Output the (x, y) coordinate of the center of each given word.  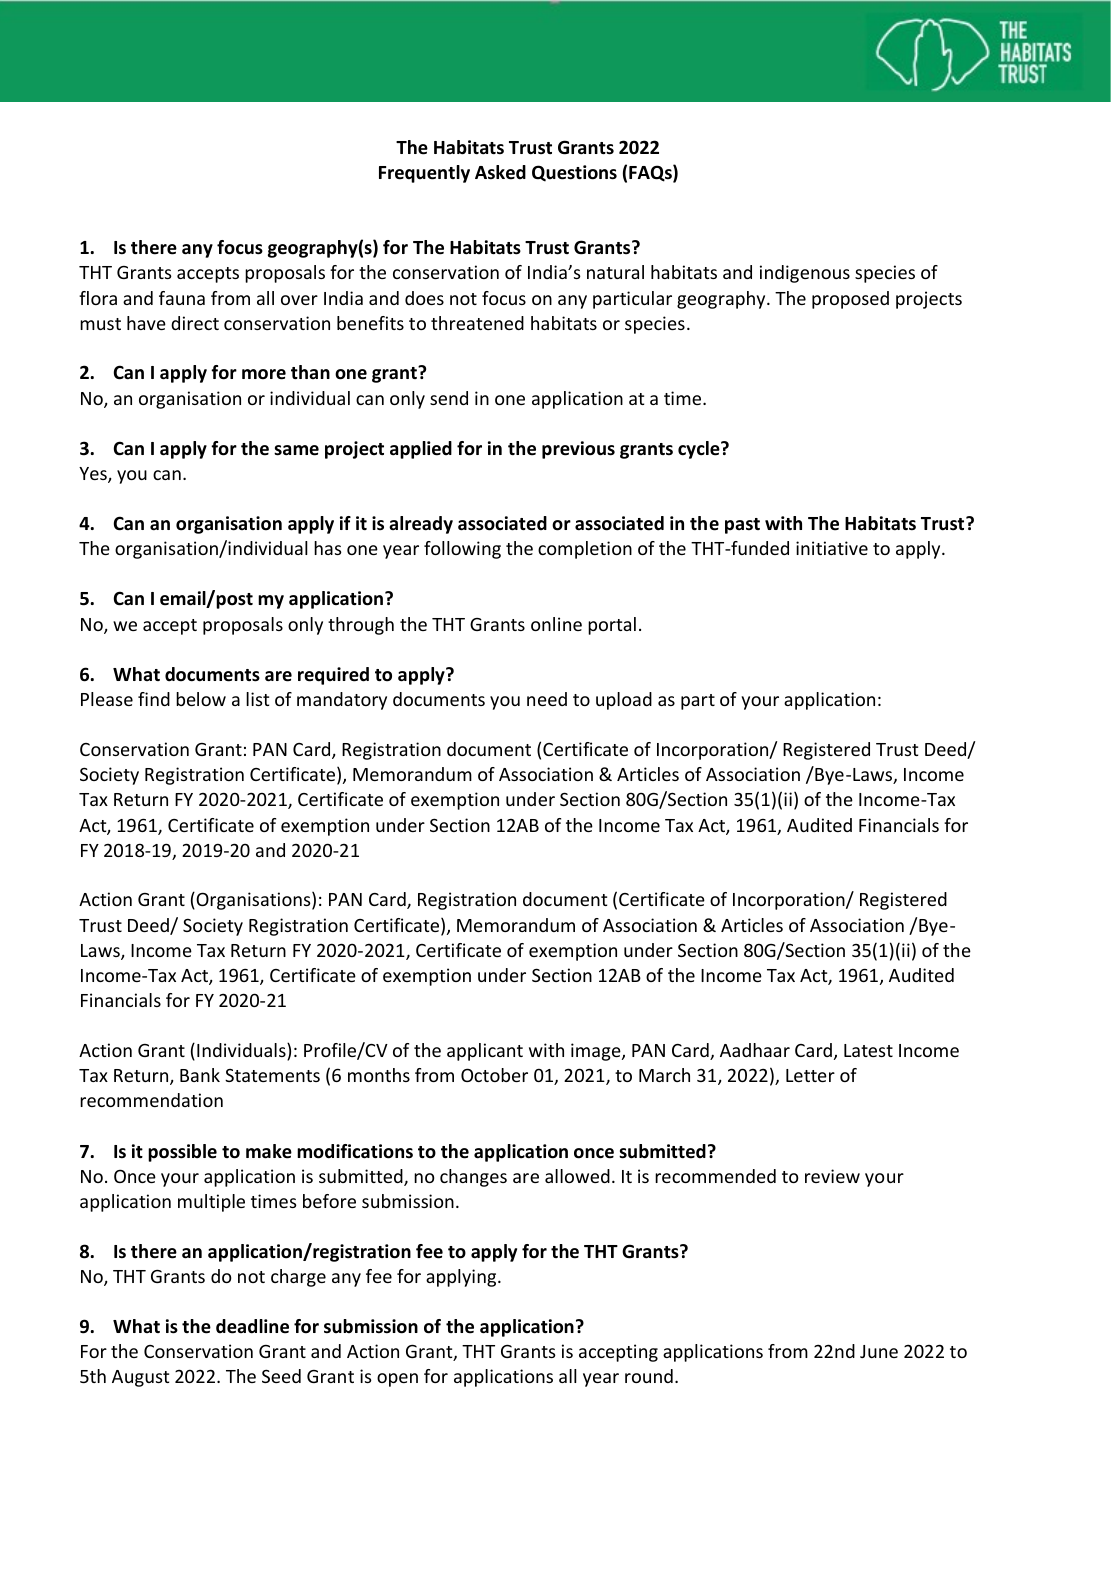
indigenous (805, 274)
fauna (182, 298)
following (462, 550)
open (397, 1380)
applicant (485, 1052)
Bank (200, 1075)
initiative (832, 548)
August (140, 1378)
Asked (500, 172)
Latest (868, 1050)
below (201, 699)
